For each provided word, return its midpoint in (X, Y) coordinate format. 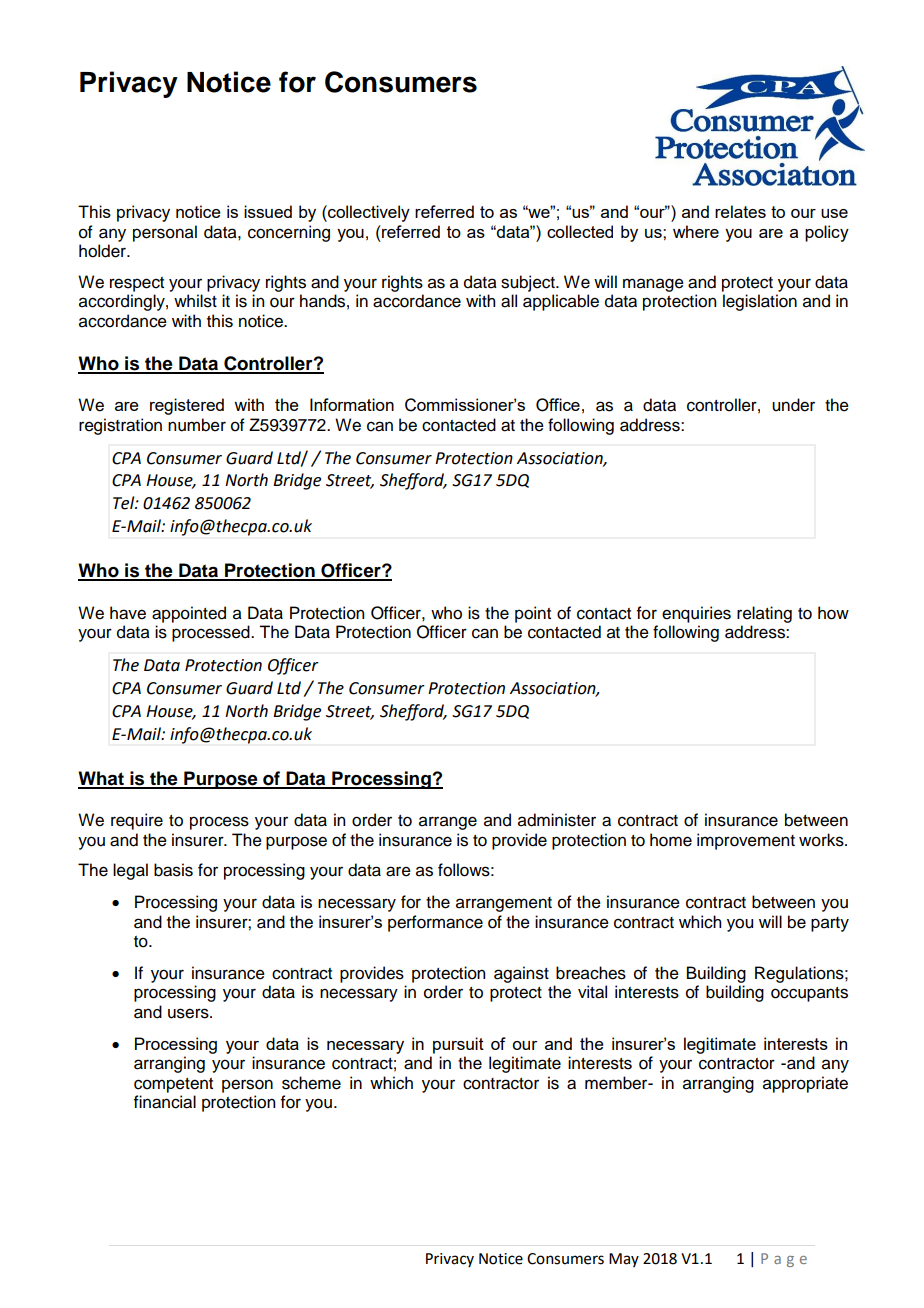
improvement (746, 841)
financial (165, 1102)
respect (137, 284)
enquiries (696, 614)
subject (529, 283)
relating (764, 614)
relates (740, 211)
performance (435, 923)
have (128, 613)
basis (173, 870)
